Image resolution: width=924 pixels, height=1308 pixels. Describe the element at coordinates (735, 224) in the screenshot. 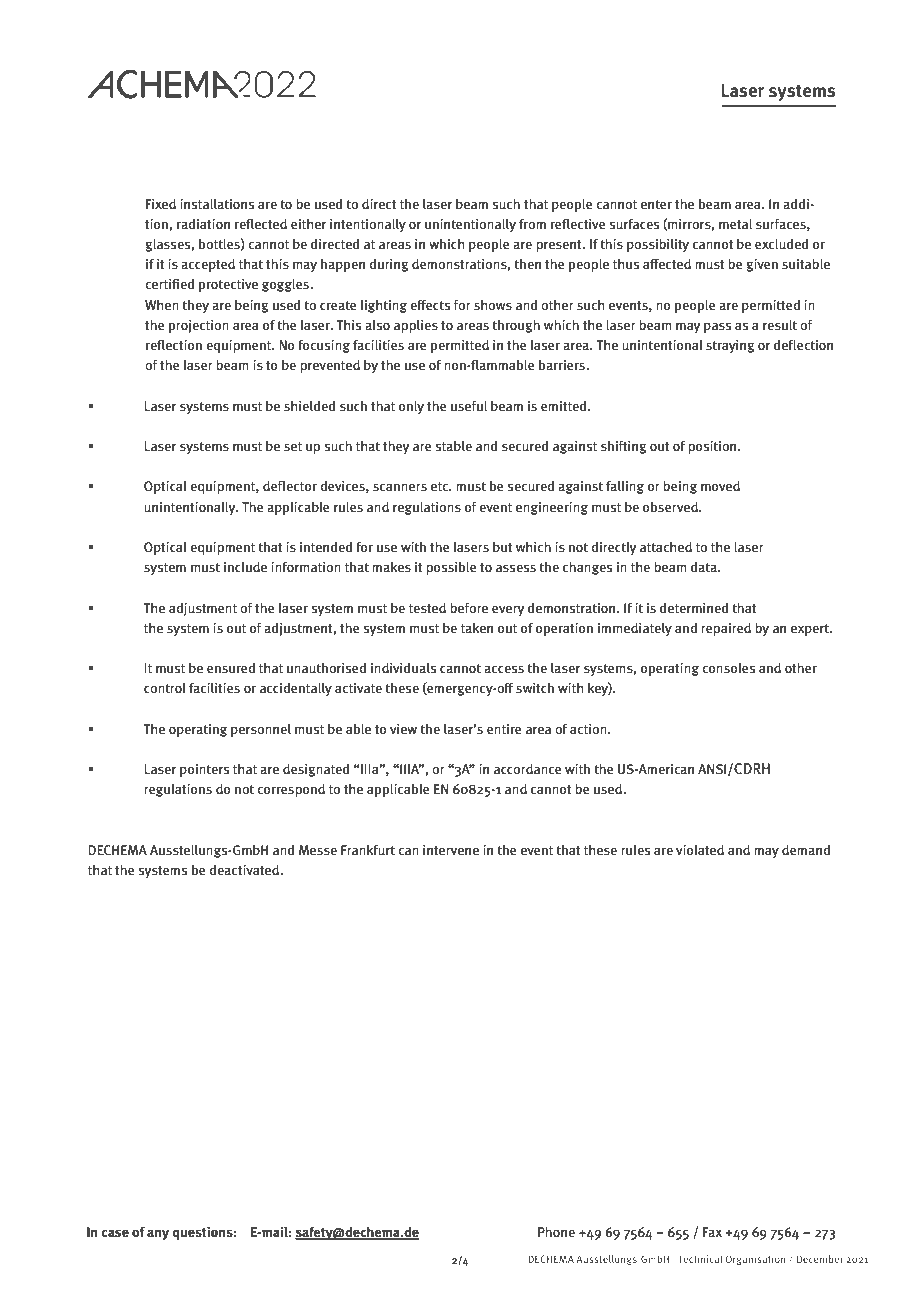

I see `metal` at that location.
